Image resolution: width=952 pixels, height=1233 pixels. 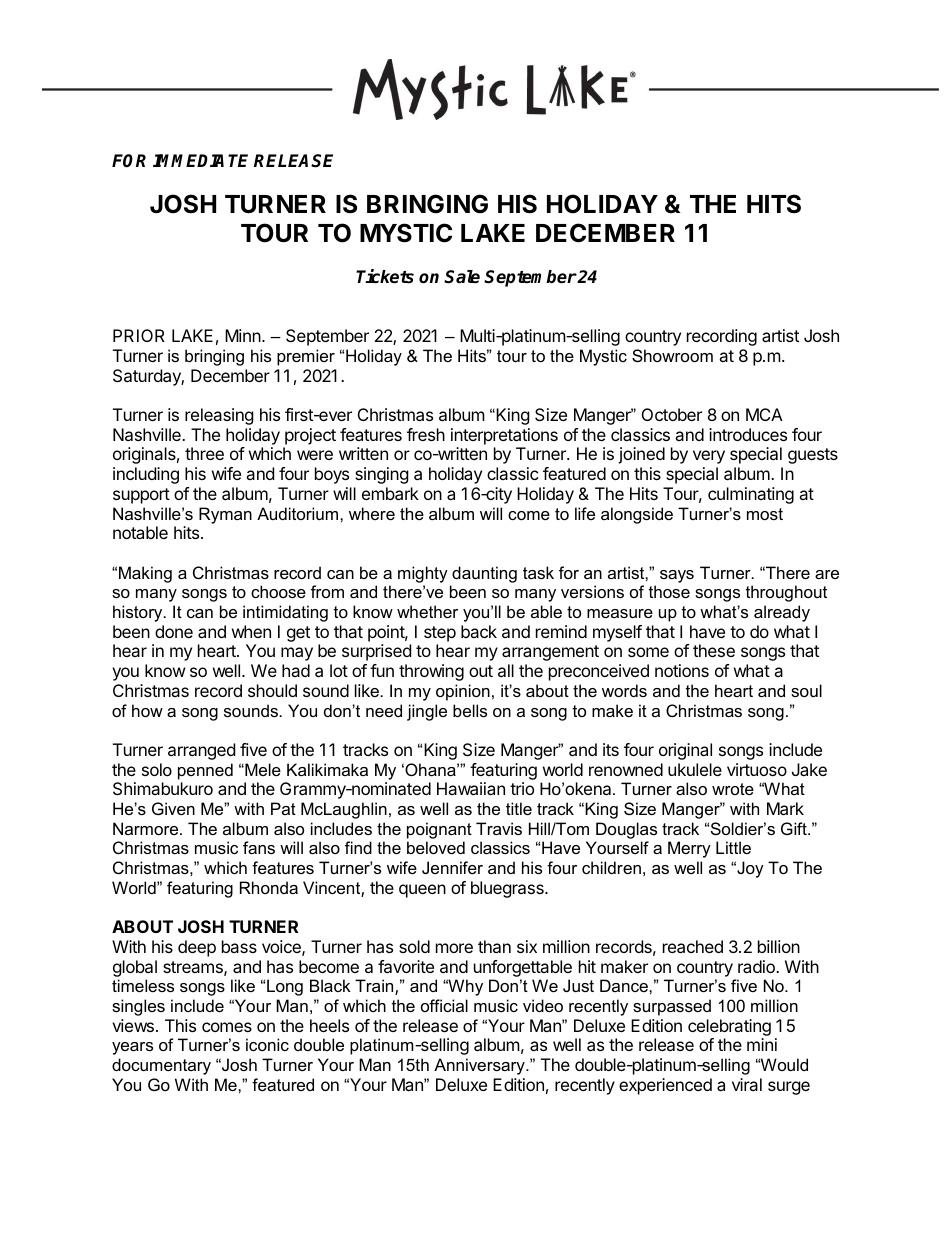 What do you see at coordinates (733, 847) in the document?
I see `Little` at bounding box center [733, 847].
